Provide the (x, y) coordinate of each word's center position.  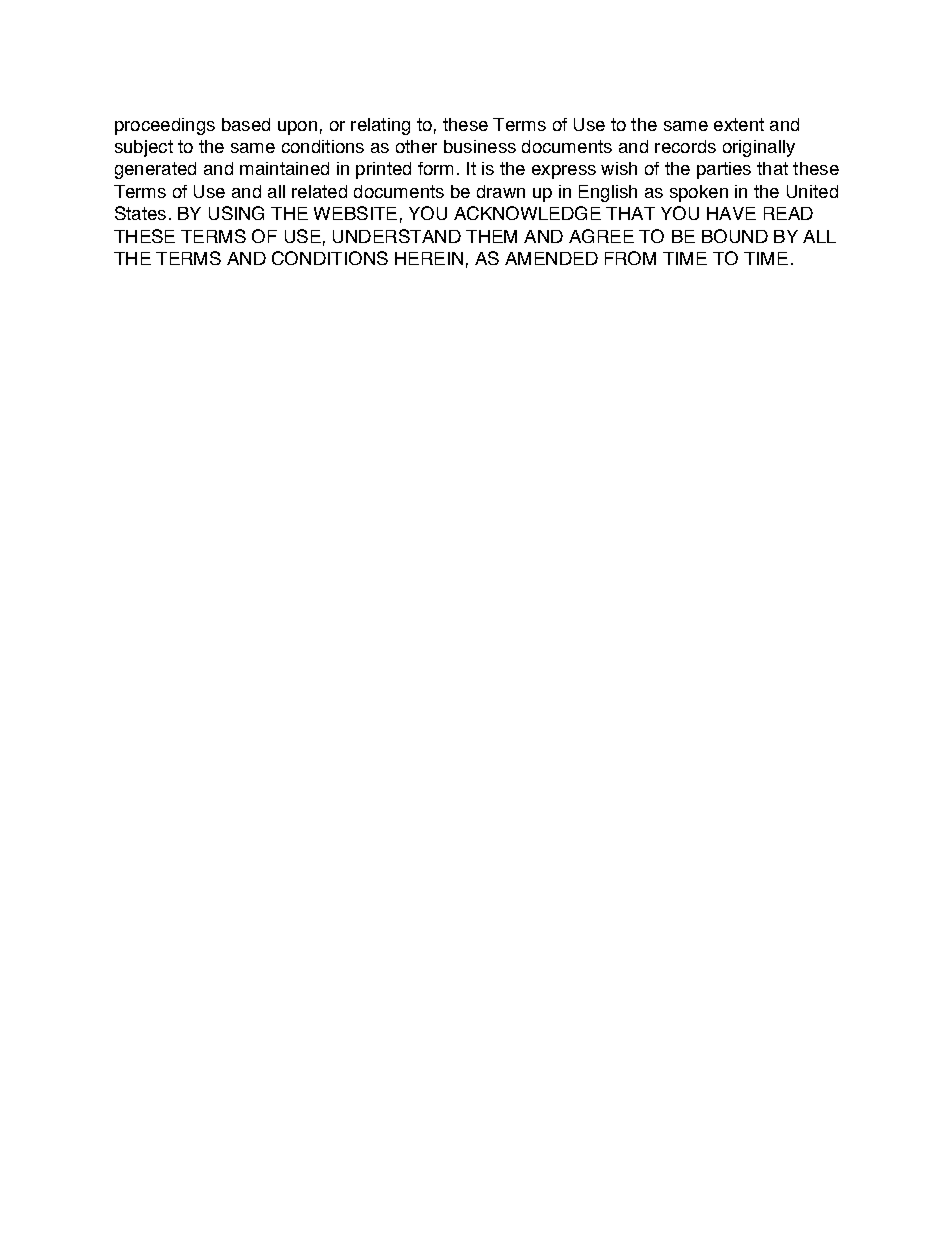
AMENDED (551, 258)
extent (739, 124)
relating (380, 126)
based (246, 124)
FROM (630, 258)
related (319, 191)
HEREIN (429, 258)
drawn (501, 191)
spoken (699, 193)
